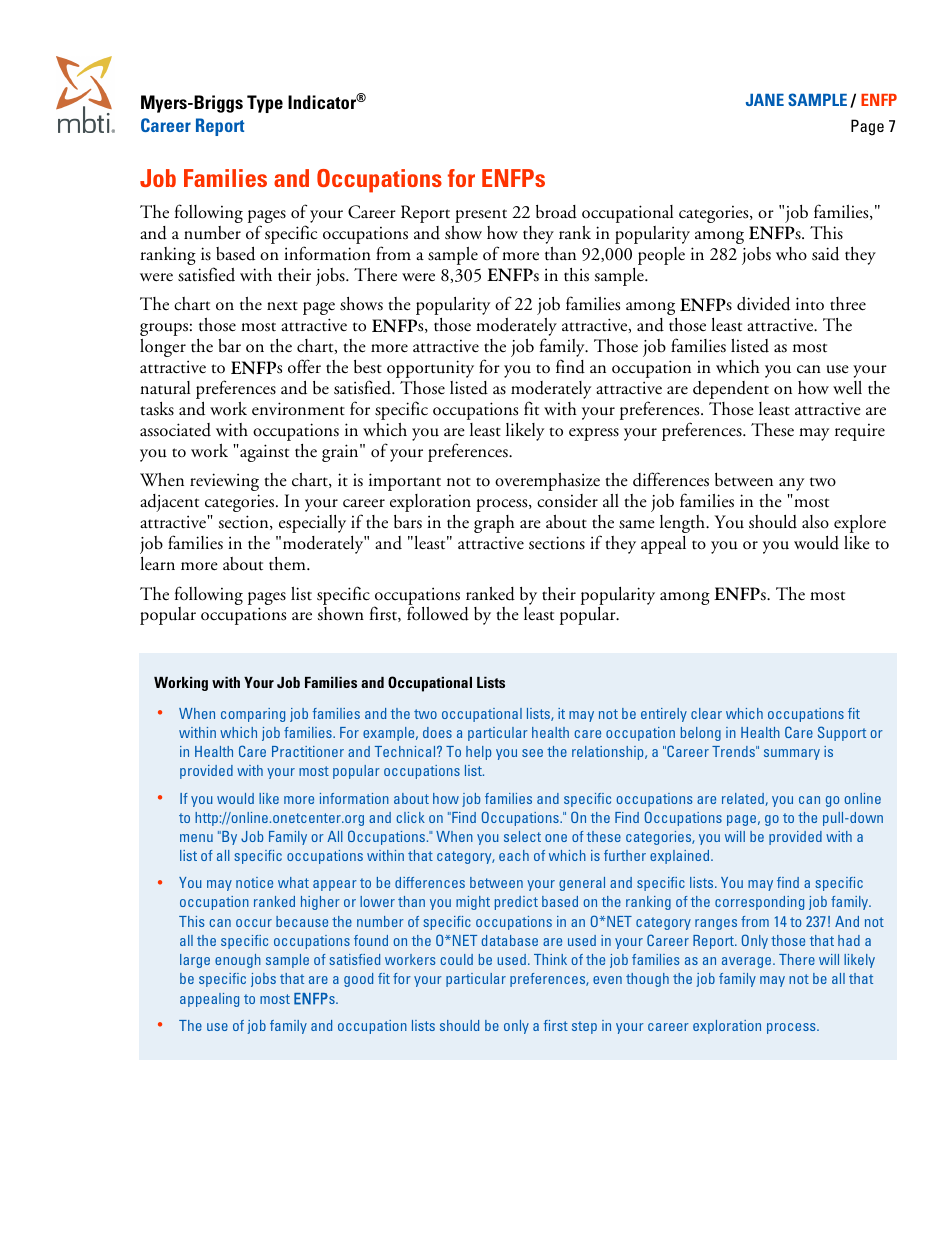  I want to click on enough, so click(238, 961).
